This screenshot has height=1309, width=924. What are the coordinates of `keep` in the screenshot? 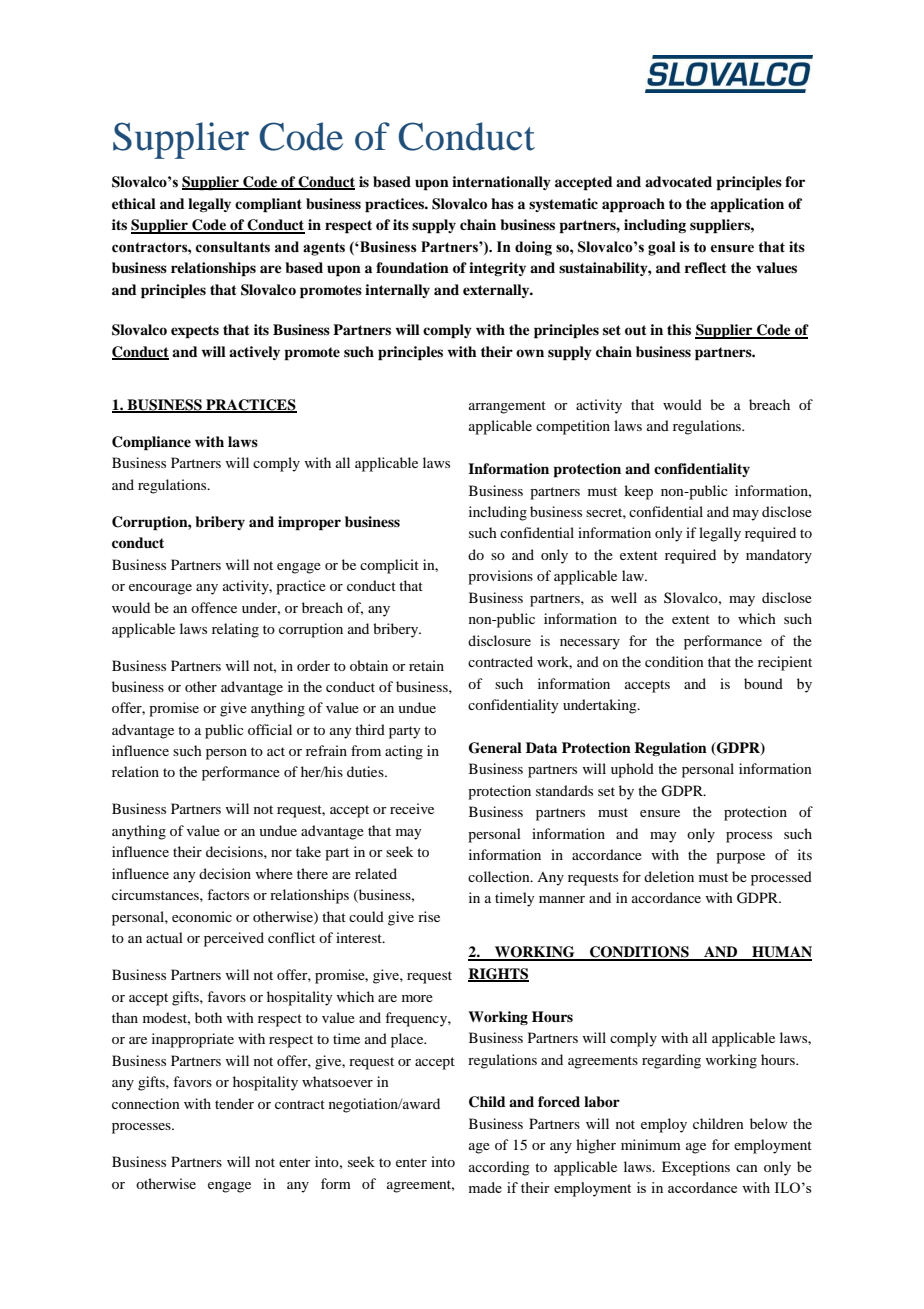 It's located at (638, 492).
